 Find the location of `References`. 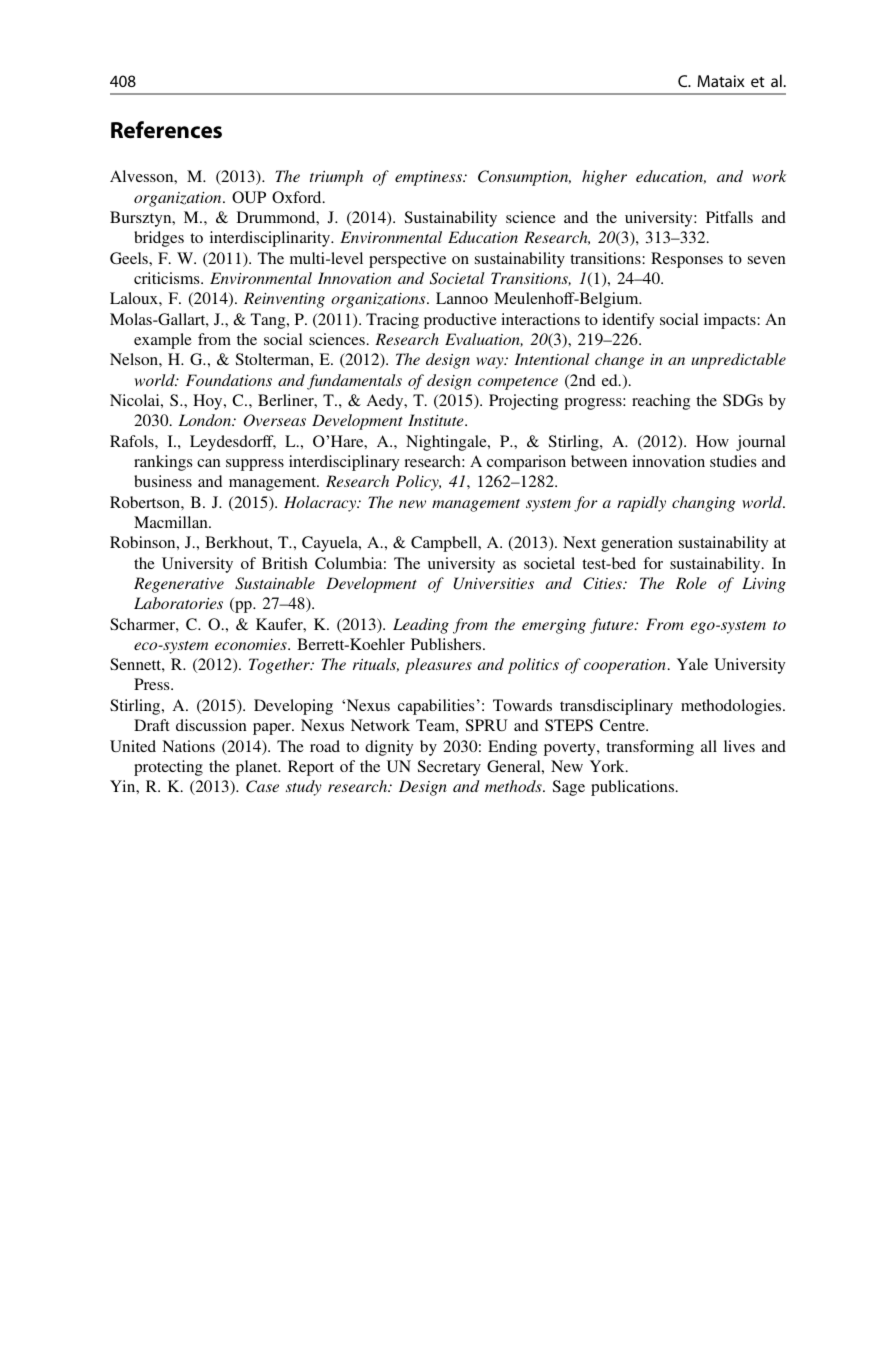

References is located at coordinates (166, 130).
